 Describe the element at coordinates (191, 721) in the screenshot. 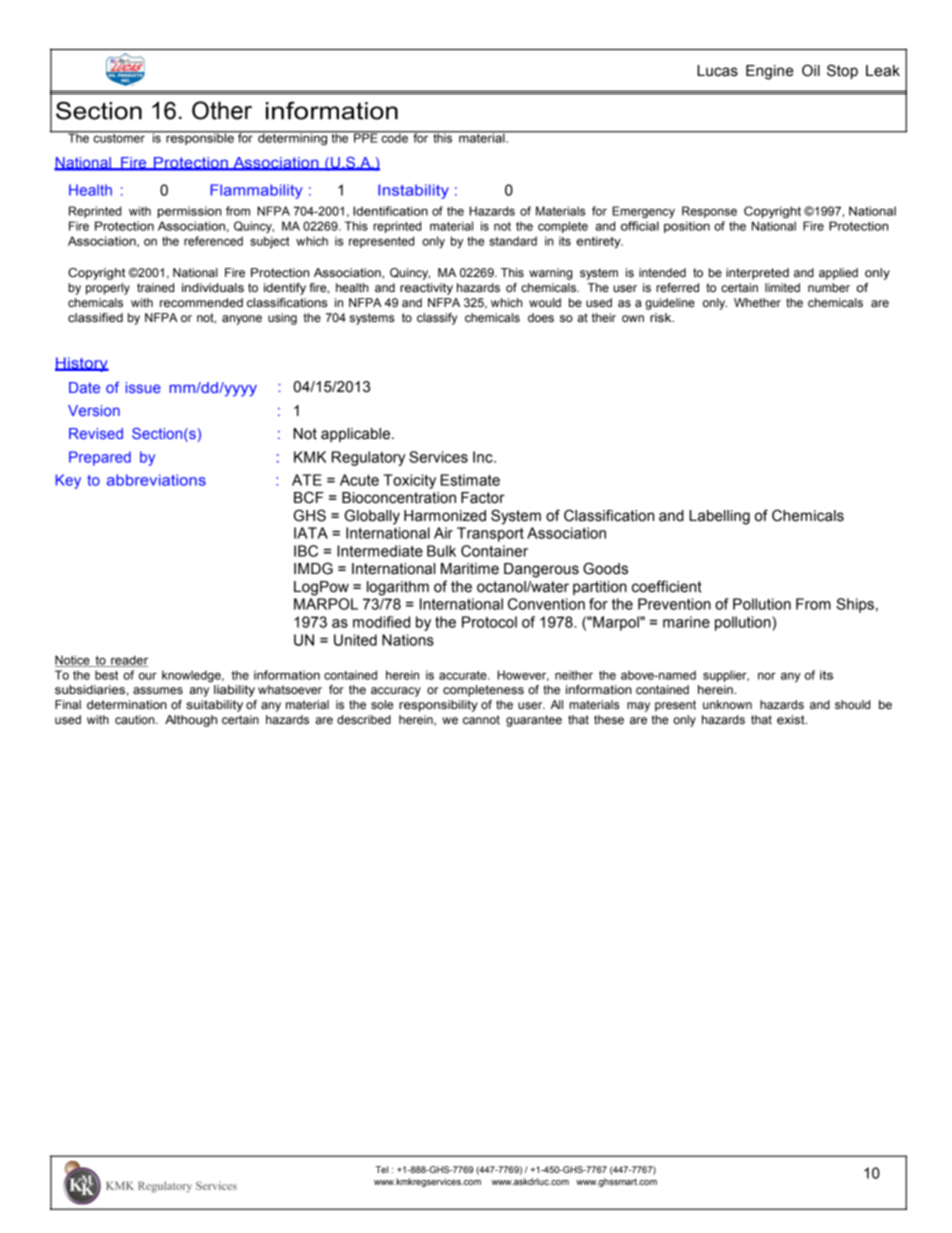

I see `Although` at that location.
